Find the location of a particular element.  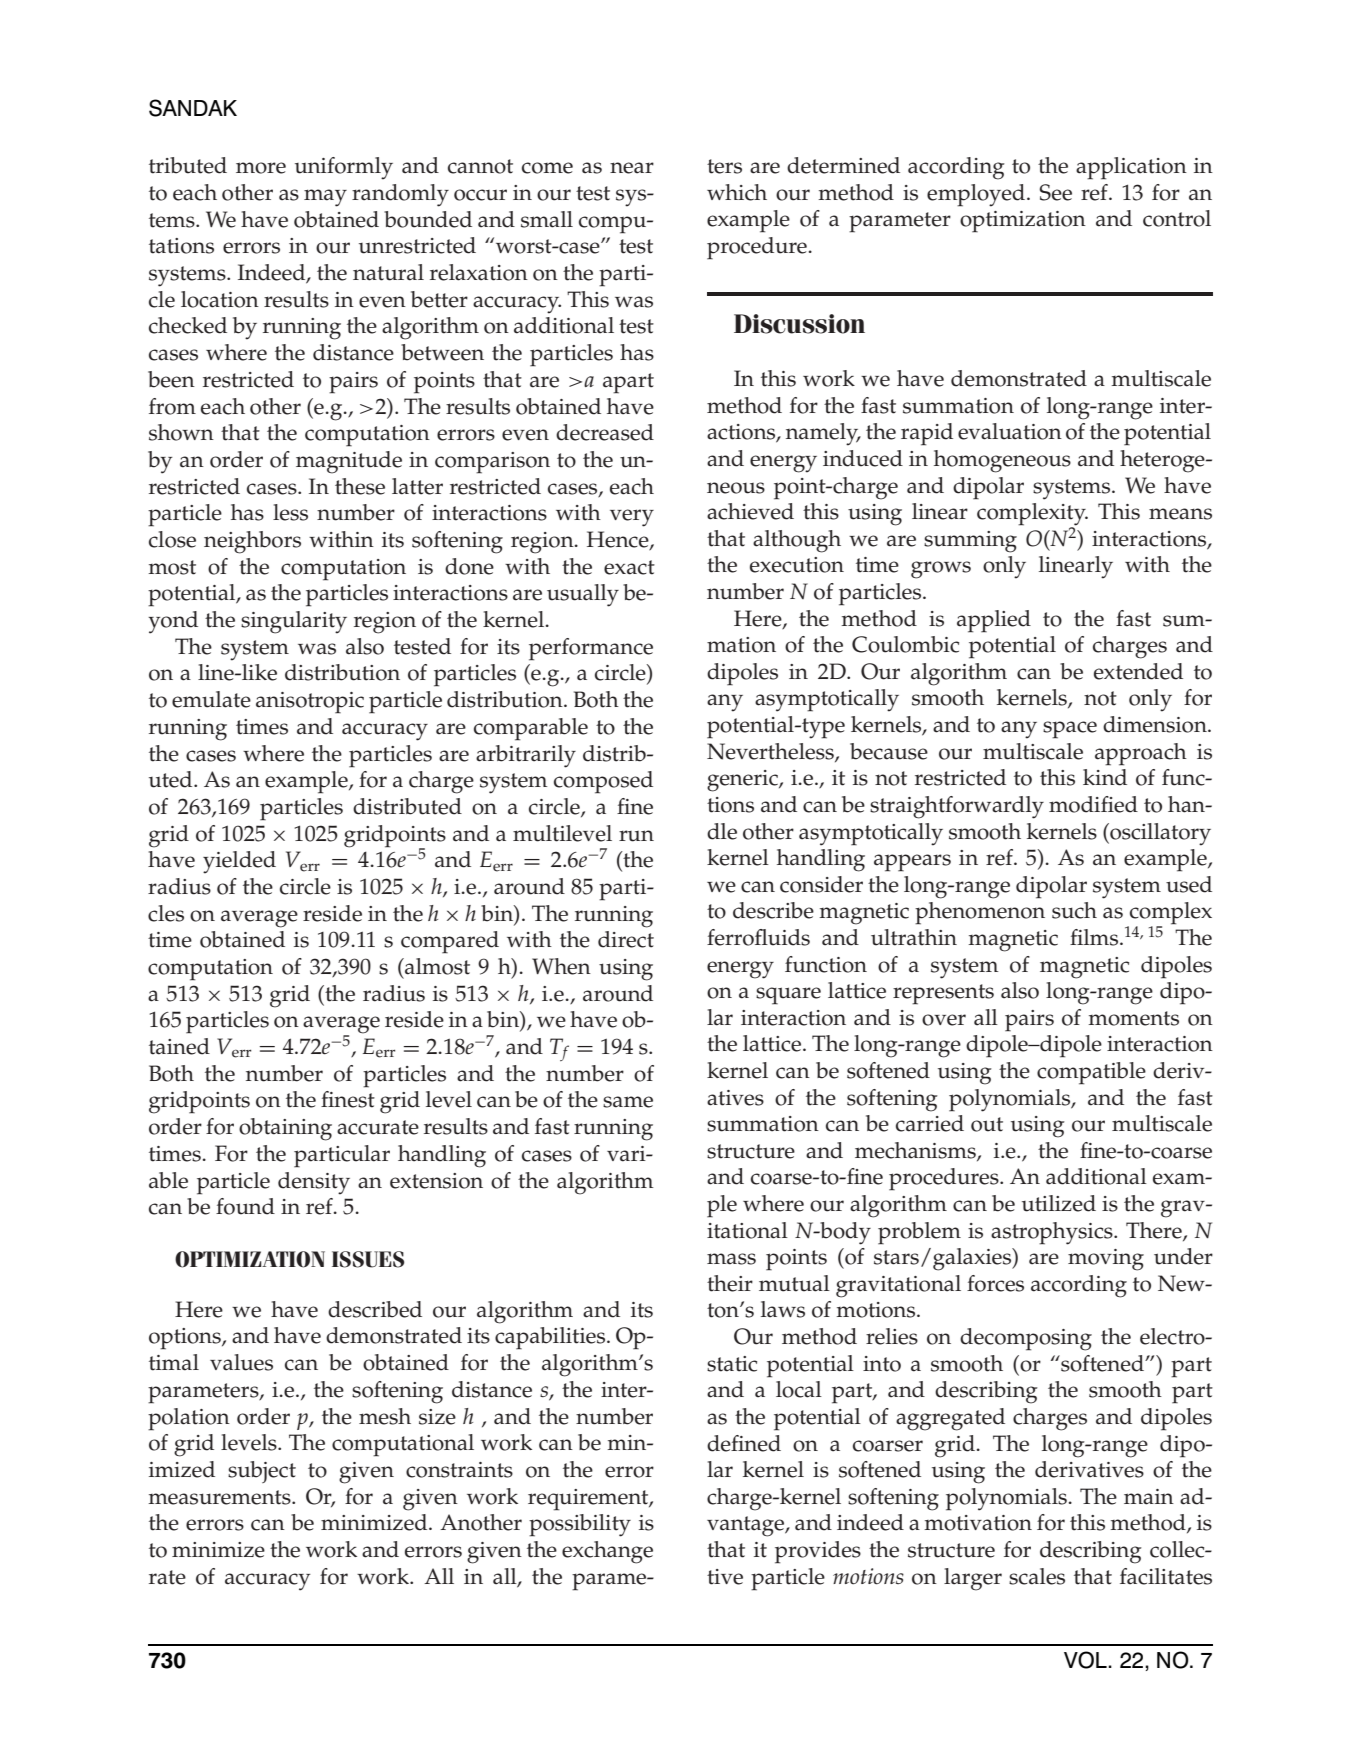

ISSUES is located at coordinates (368, 1259).
